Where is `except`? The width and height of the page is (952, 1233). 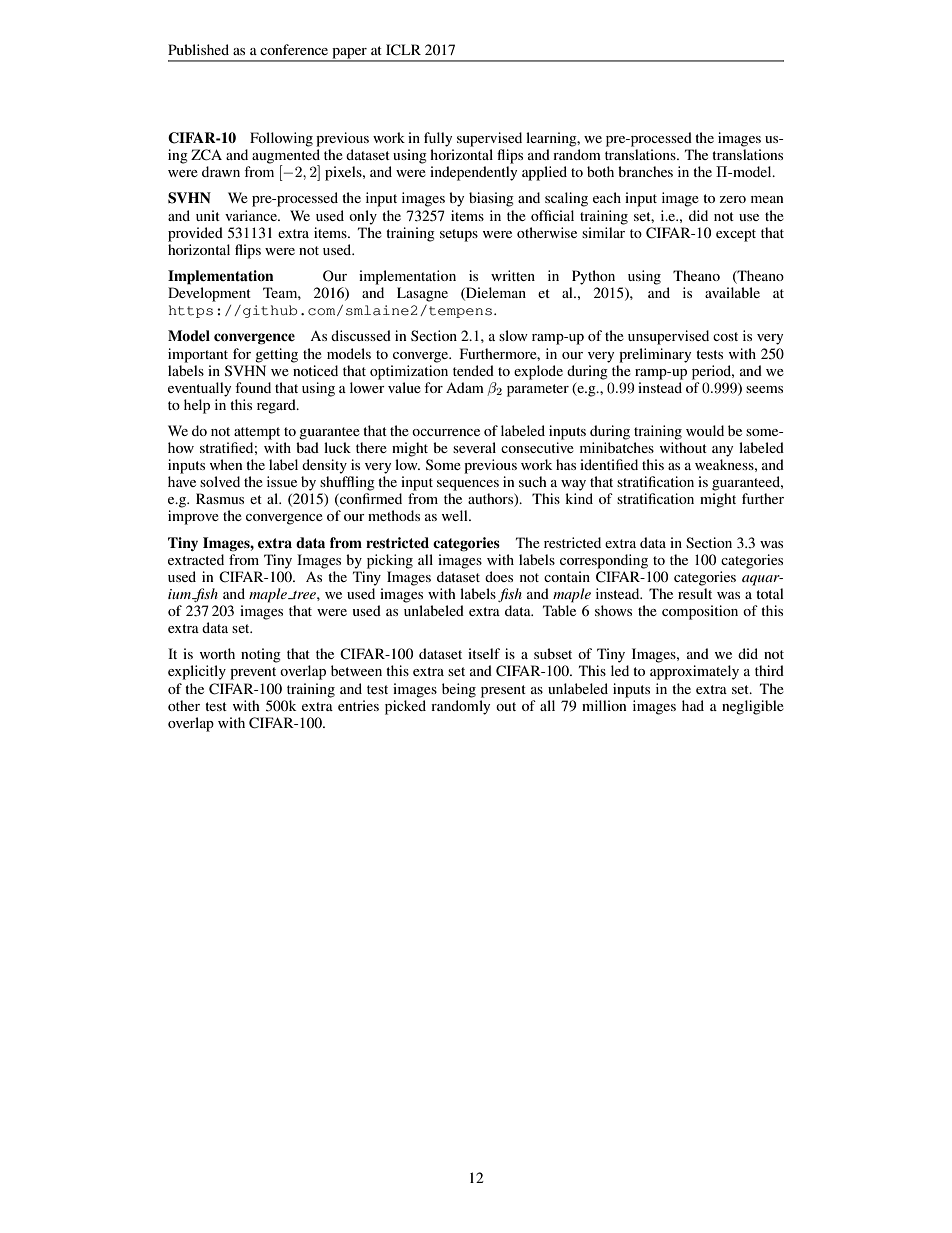
except is located at coordinates (736, 235).
